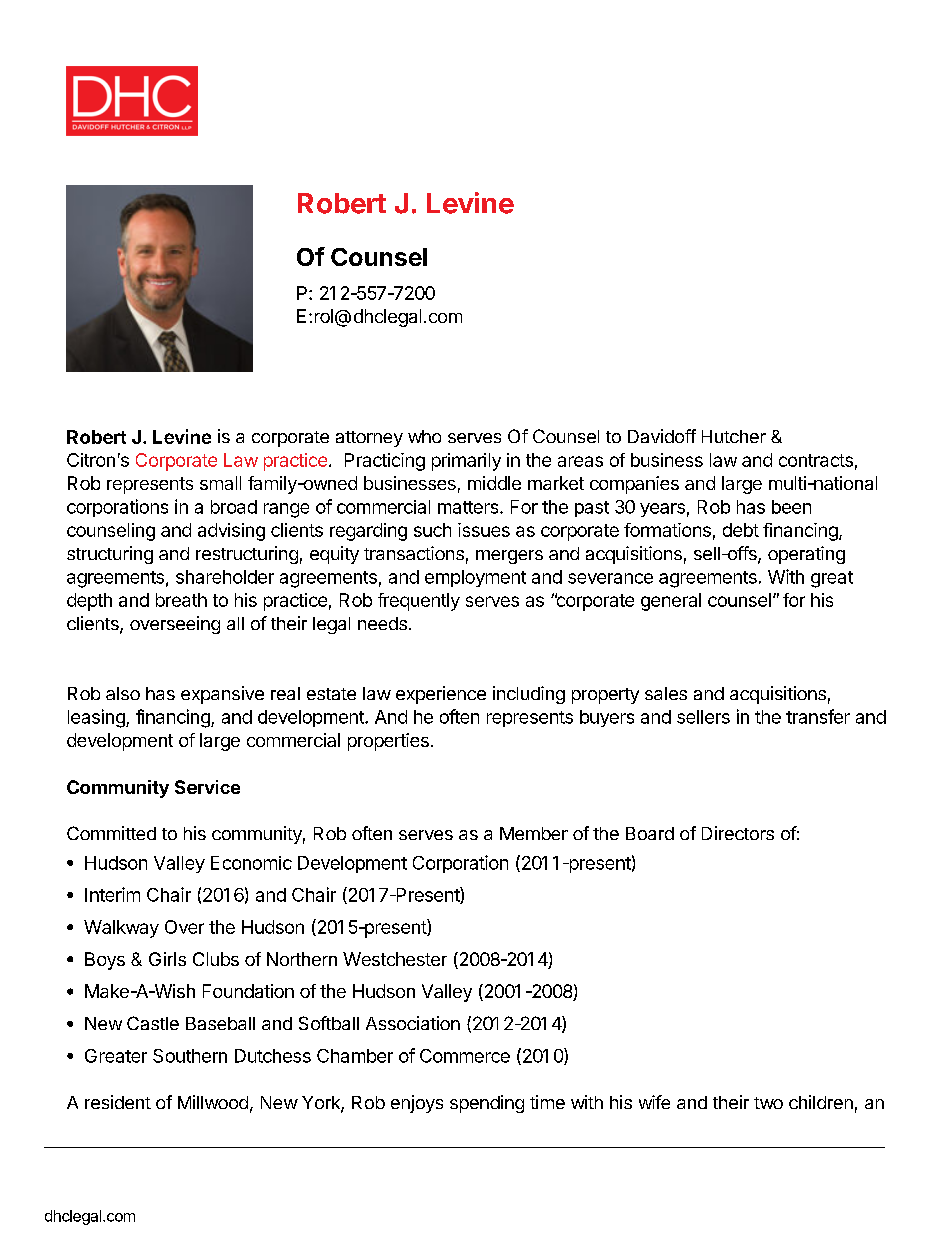  Describe the element at coordinates (388, 742) in the screenshot. I see `properties` at that location.
